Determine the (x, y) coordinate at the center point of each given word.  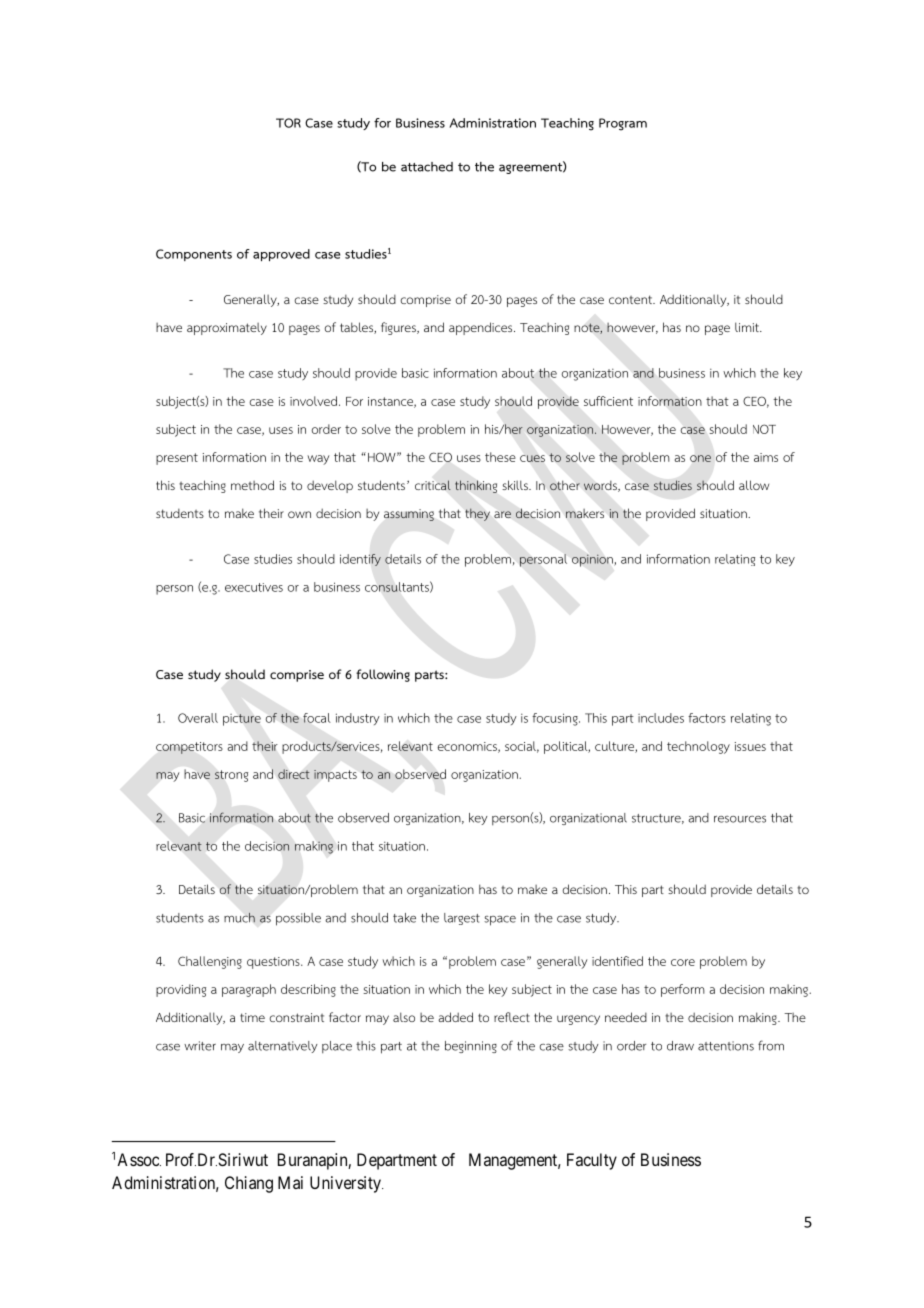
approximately (227, 329)
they (477, 515)
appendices (482, 328)
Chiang (249, 1184)
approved (281, 255)
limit (748, 327)
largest (462, 919)
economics (468, 747)
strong (231, 776)
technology (698, 747)
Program (623, 124)
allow (754, 485)
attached (427, 167)
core (683, 962)
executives (254, 587)
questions (274, 963)
